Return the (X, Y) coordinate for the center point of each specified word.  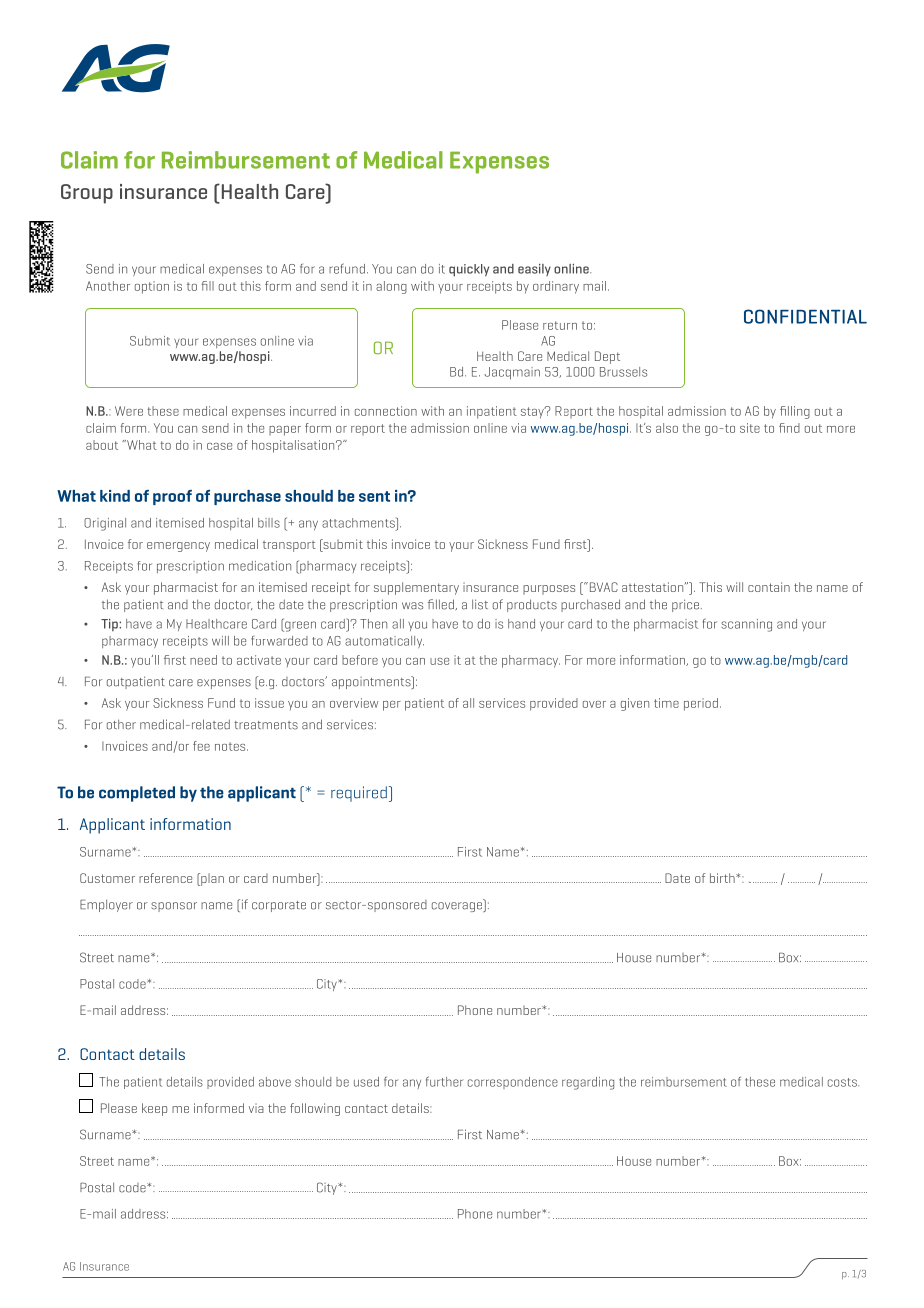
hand (521, 624)
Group (87, 194)
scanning (746, 625)
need (203, 660)
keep (154, 1109)
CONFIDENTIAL (805, 316)
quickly (469, 270)
